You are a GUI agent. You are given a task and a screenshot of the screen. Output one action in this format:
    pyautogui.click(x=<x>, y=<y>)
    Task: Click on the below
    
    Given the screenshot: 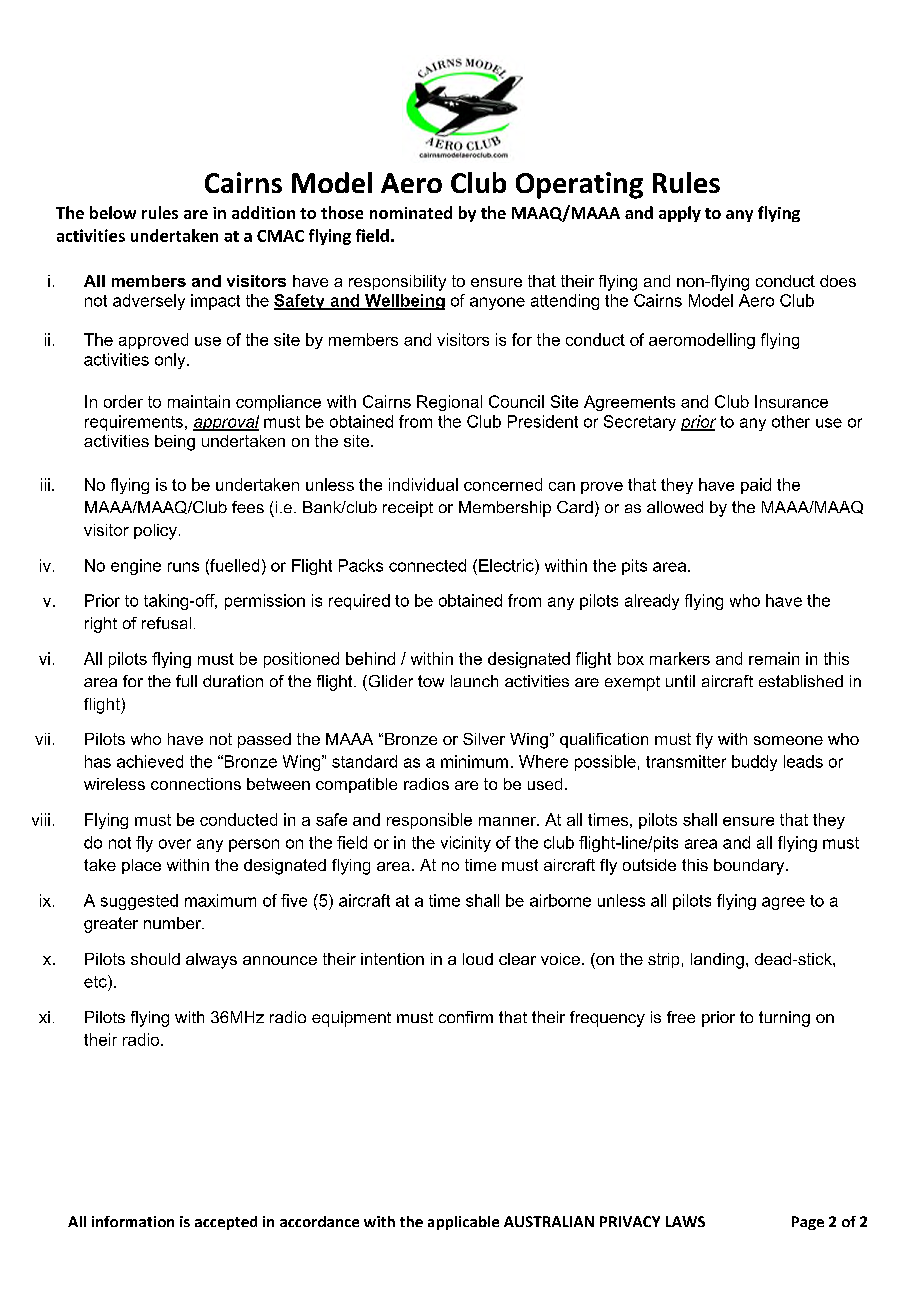 What is the action you would take?
    pyautogui.click(x=113, y=212)
